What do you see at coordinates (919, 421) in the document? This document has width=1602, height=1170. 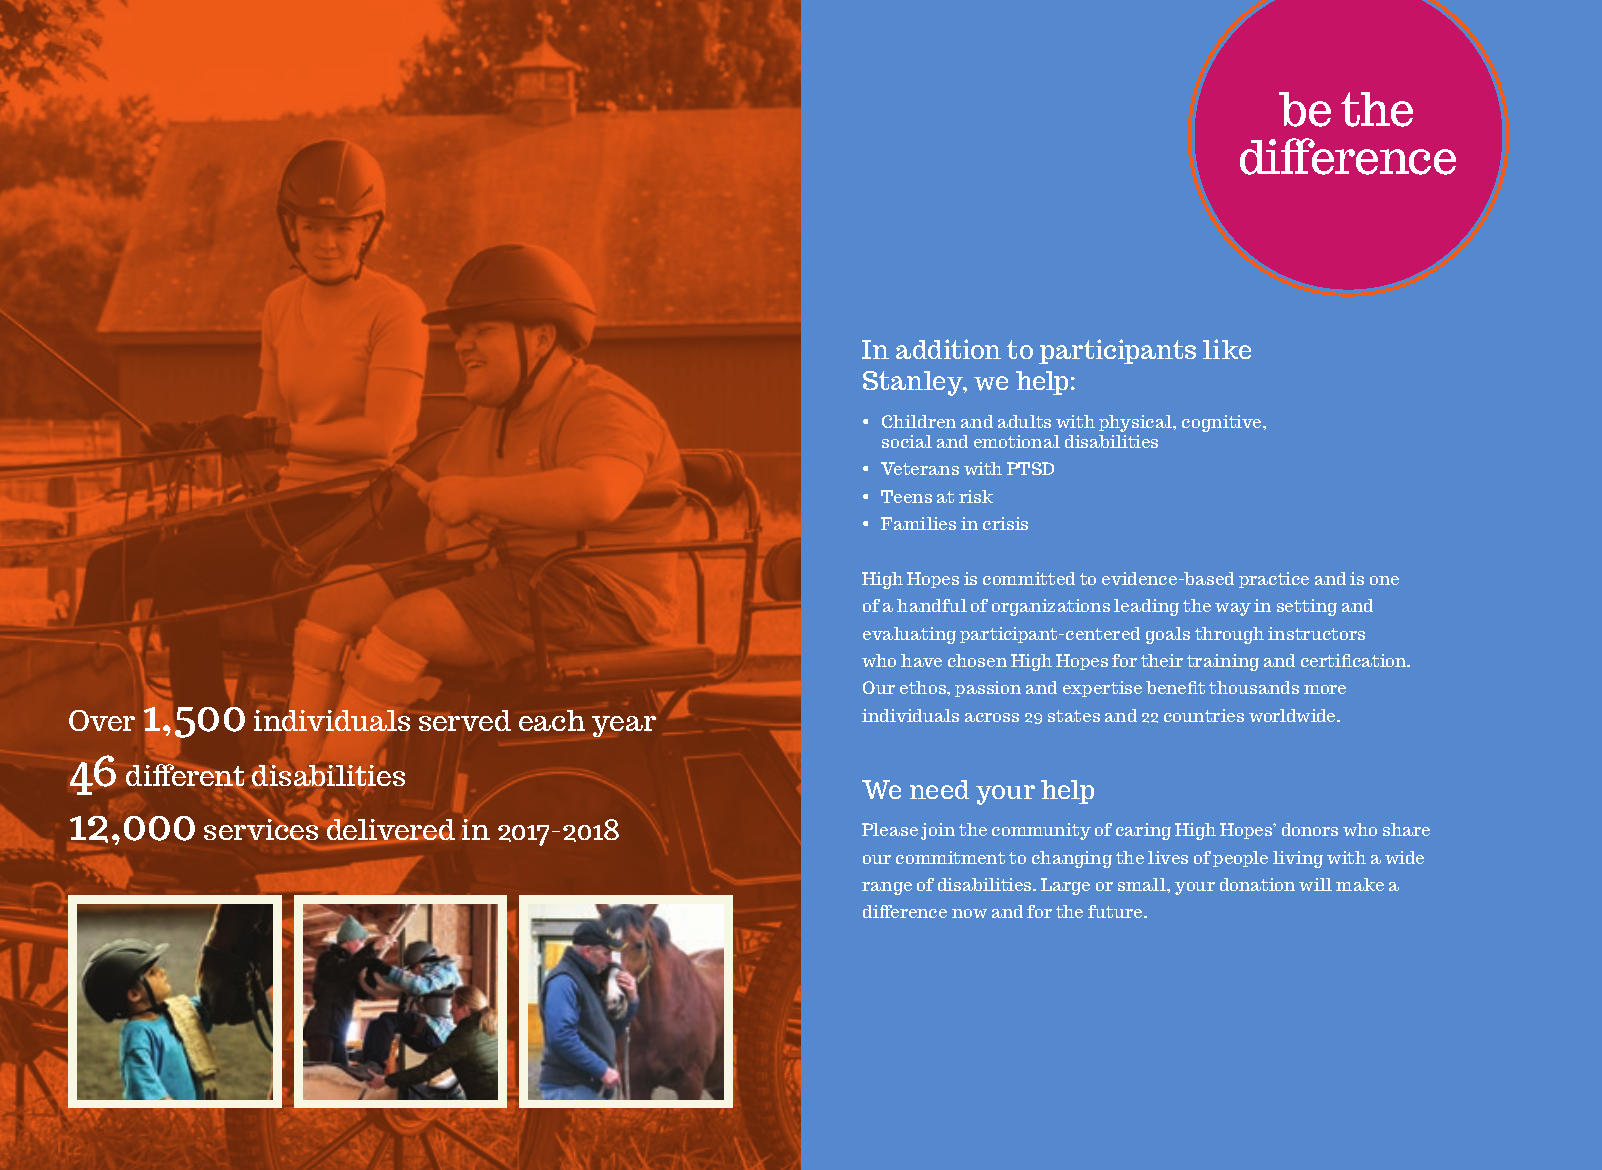 I see `Children` at bounding box center [919, 421].
